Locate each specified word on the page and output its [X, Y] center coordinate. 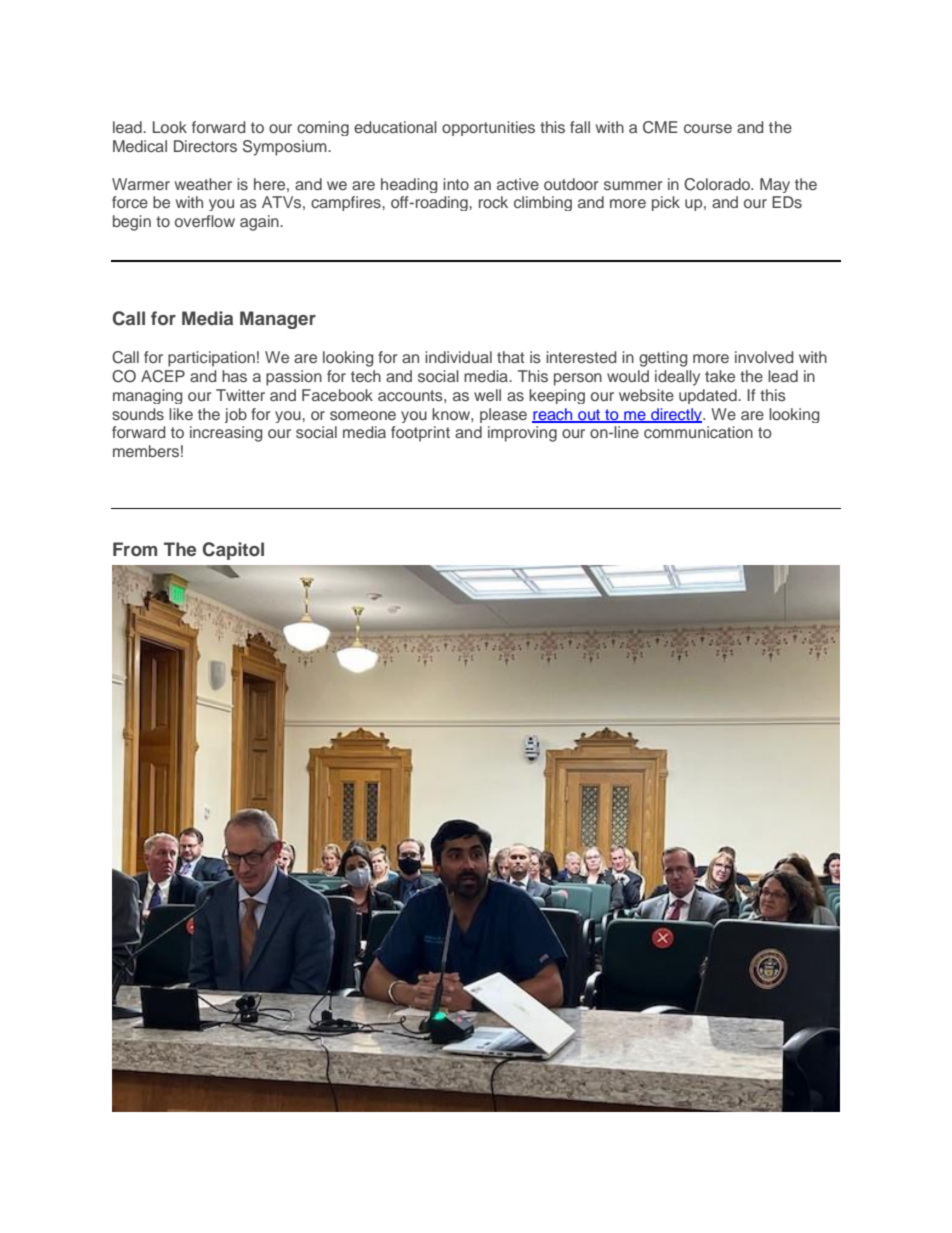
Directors [205, 146]
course [708, 128]
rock [493, 202]
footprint [420, 434]
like [181, 414]
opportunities [488, 128]
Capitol [233, 551]
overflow [205, 221]
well [487, 395]
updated [709, 396]
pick [666, 203]
